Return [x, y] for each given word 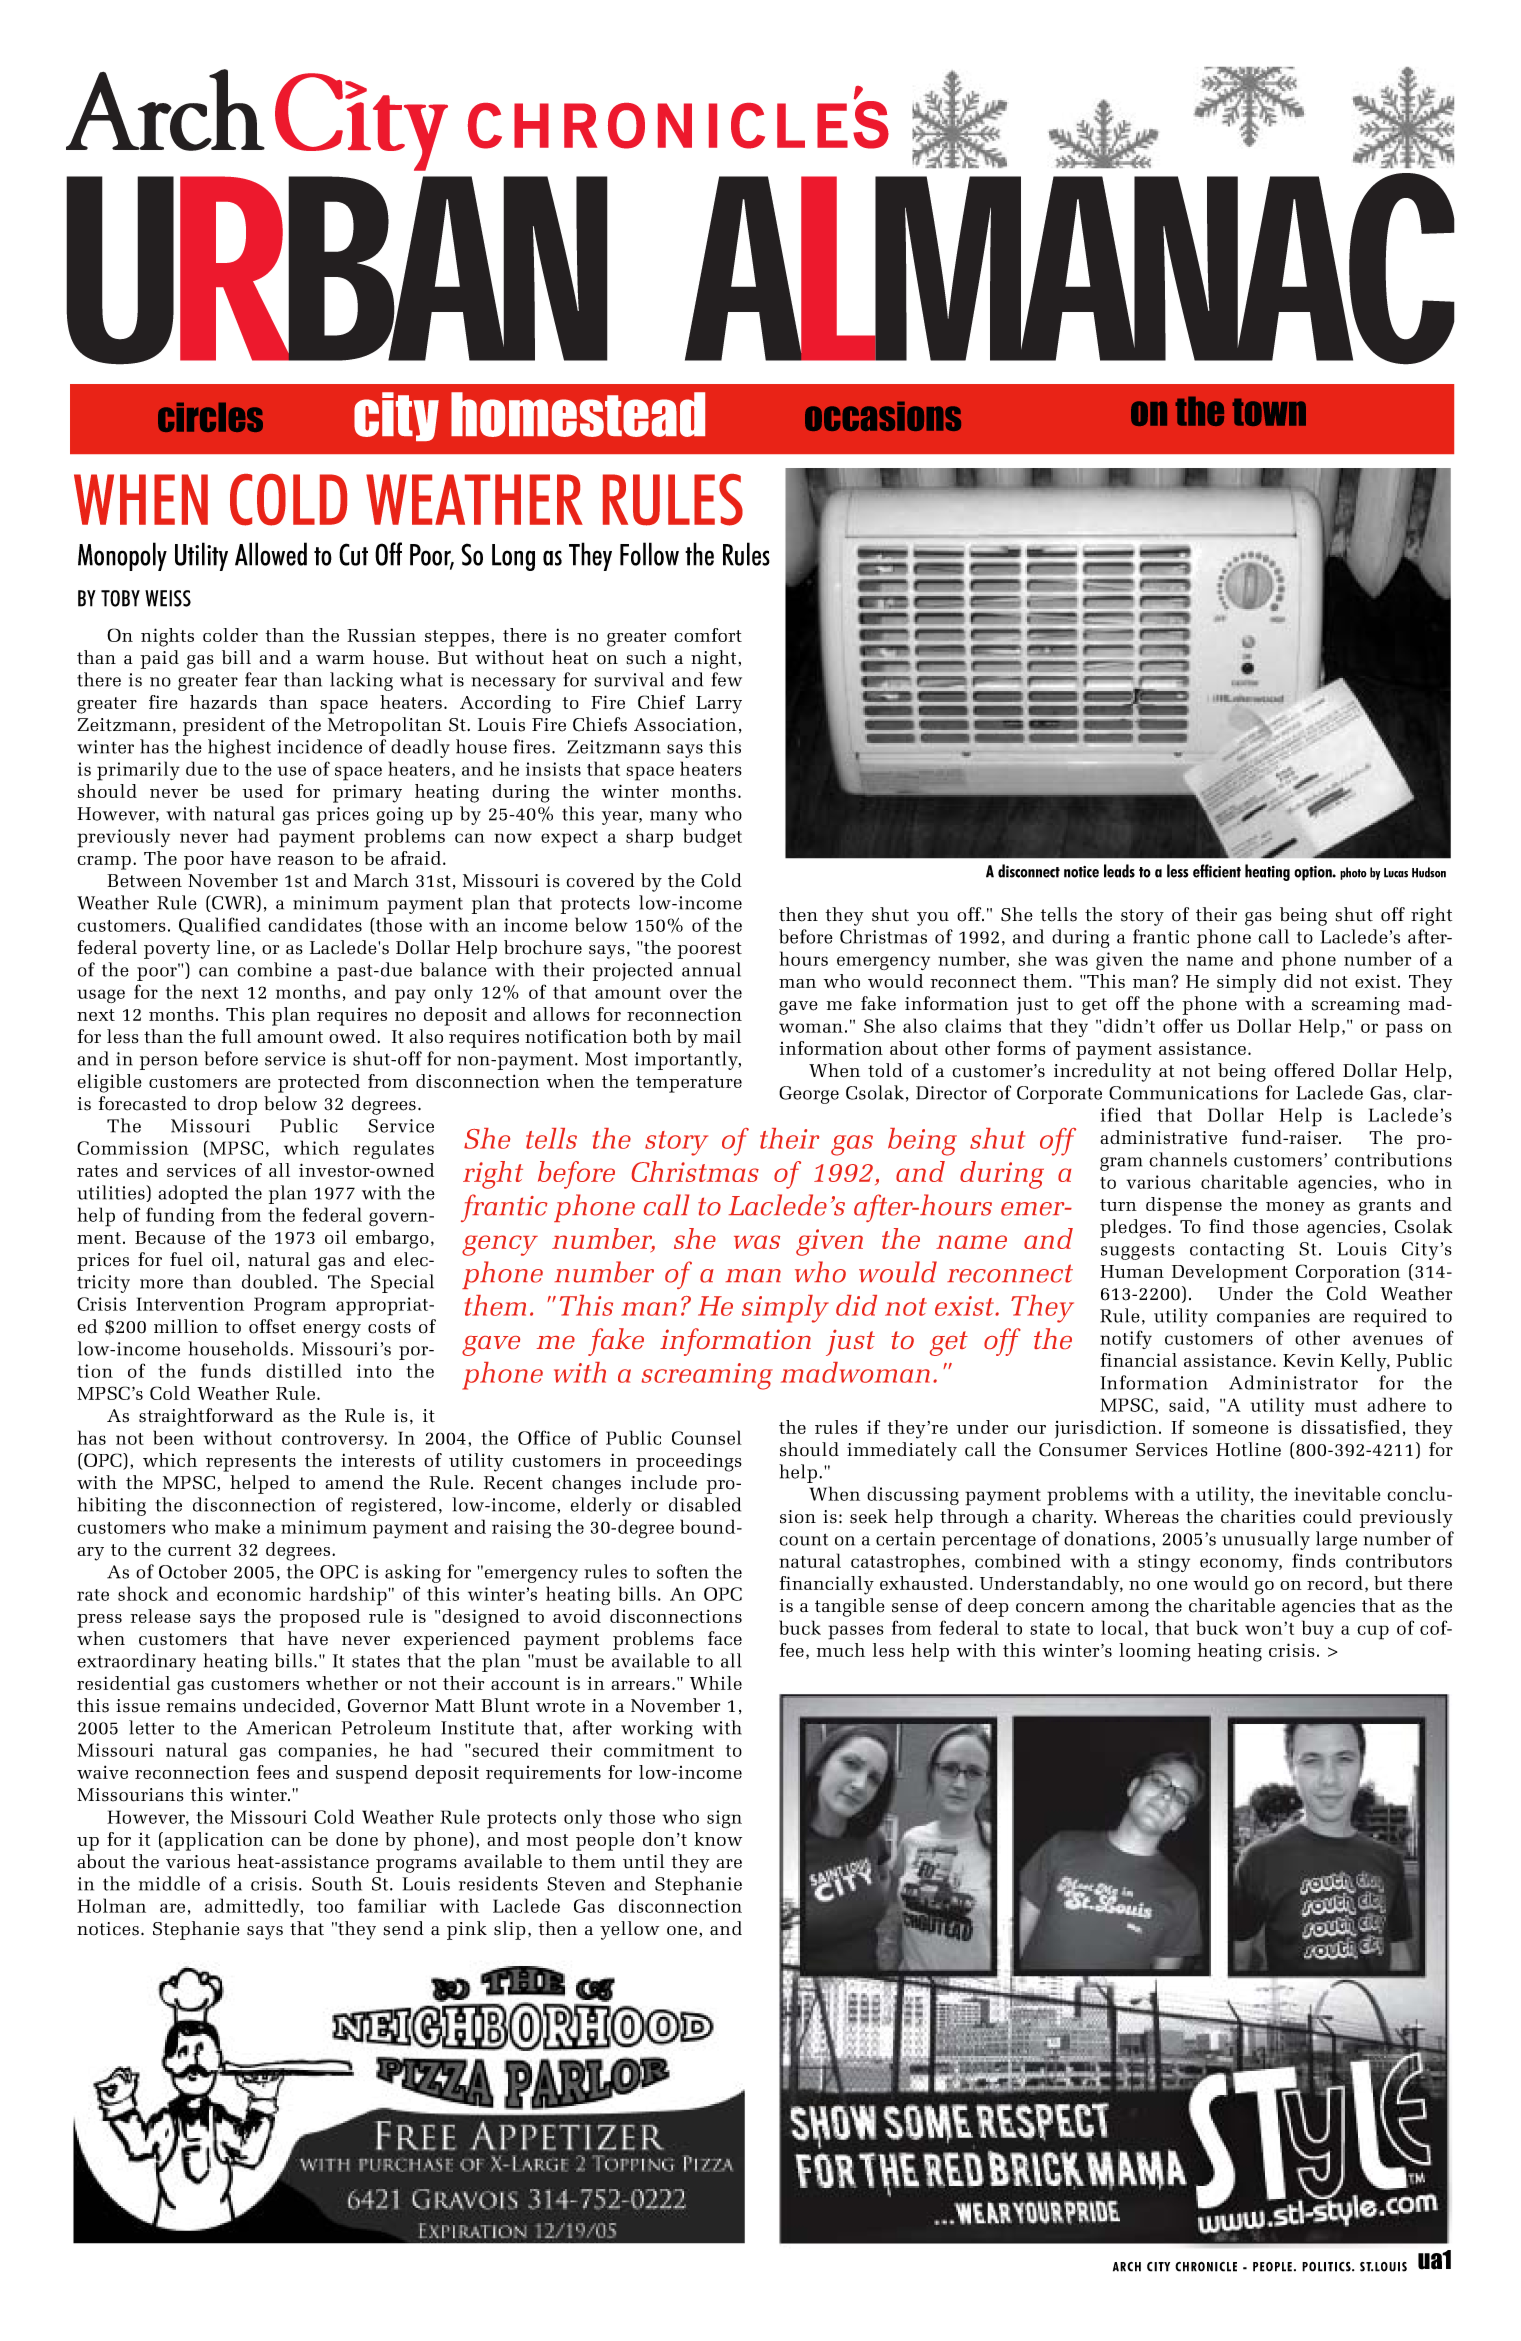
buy [1318, 1629]
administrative [1163, 1137]
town [1269, 412]
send [403, 1928]
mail [722, 1036]
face [725, 1638]
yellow [629, 1930]
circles [210, 417]
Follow [649, 554]
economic [259, 1594]
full [236, 1036]
